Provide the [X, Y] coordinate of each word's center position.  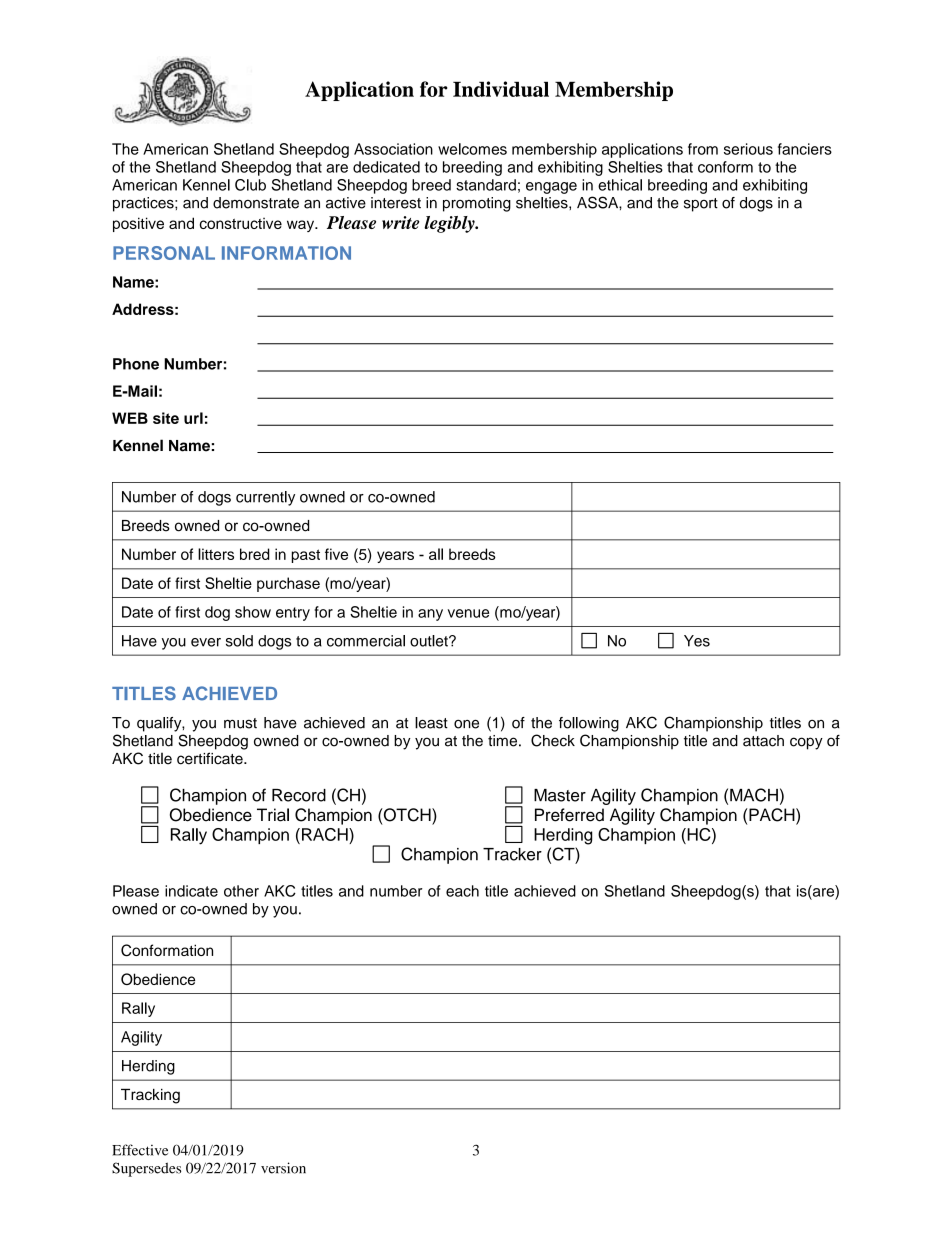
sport [701, 205]
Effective [140, 1150]
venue [468, 613]
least [431, 723]
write [401, 222]
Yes [697, 641]
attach [763, 741]
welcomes [472, 149]
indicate [191, 891]
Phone [136, 364]
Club [250, 185]
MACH [754, 795]
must [240, 723]
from [703, 149]
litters [216, 554]
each [462, 891]
